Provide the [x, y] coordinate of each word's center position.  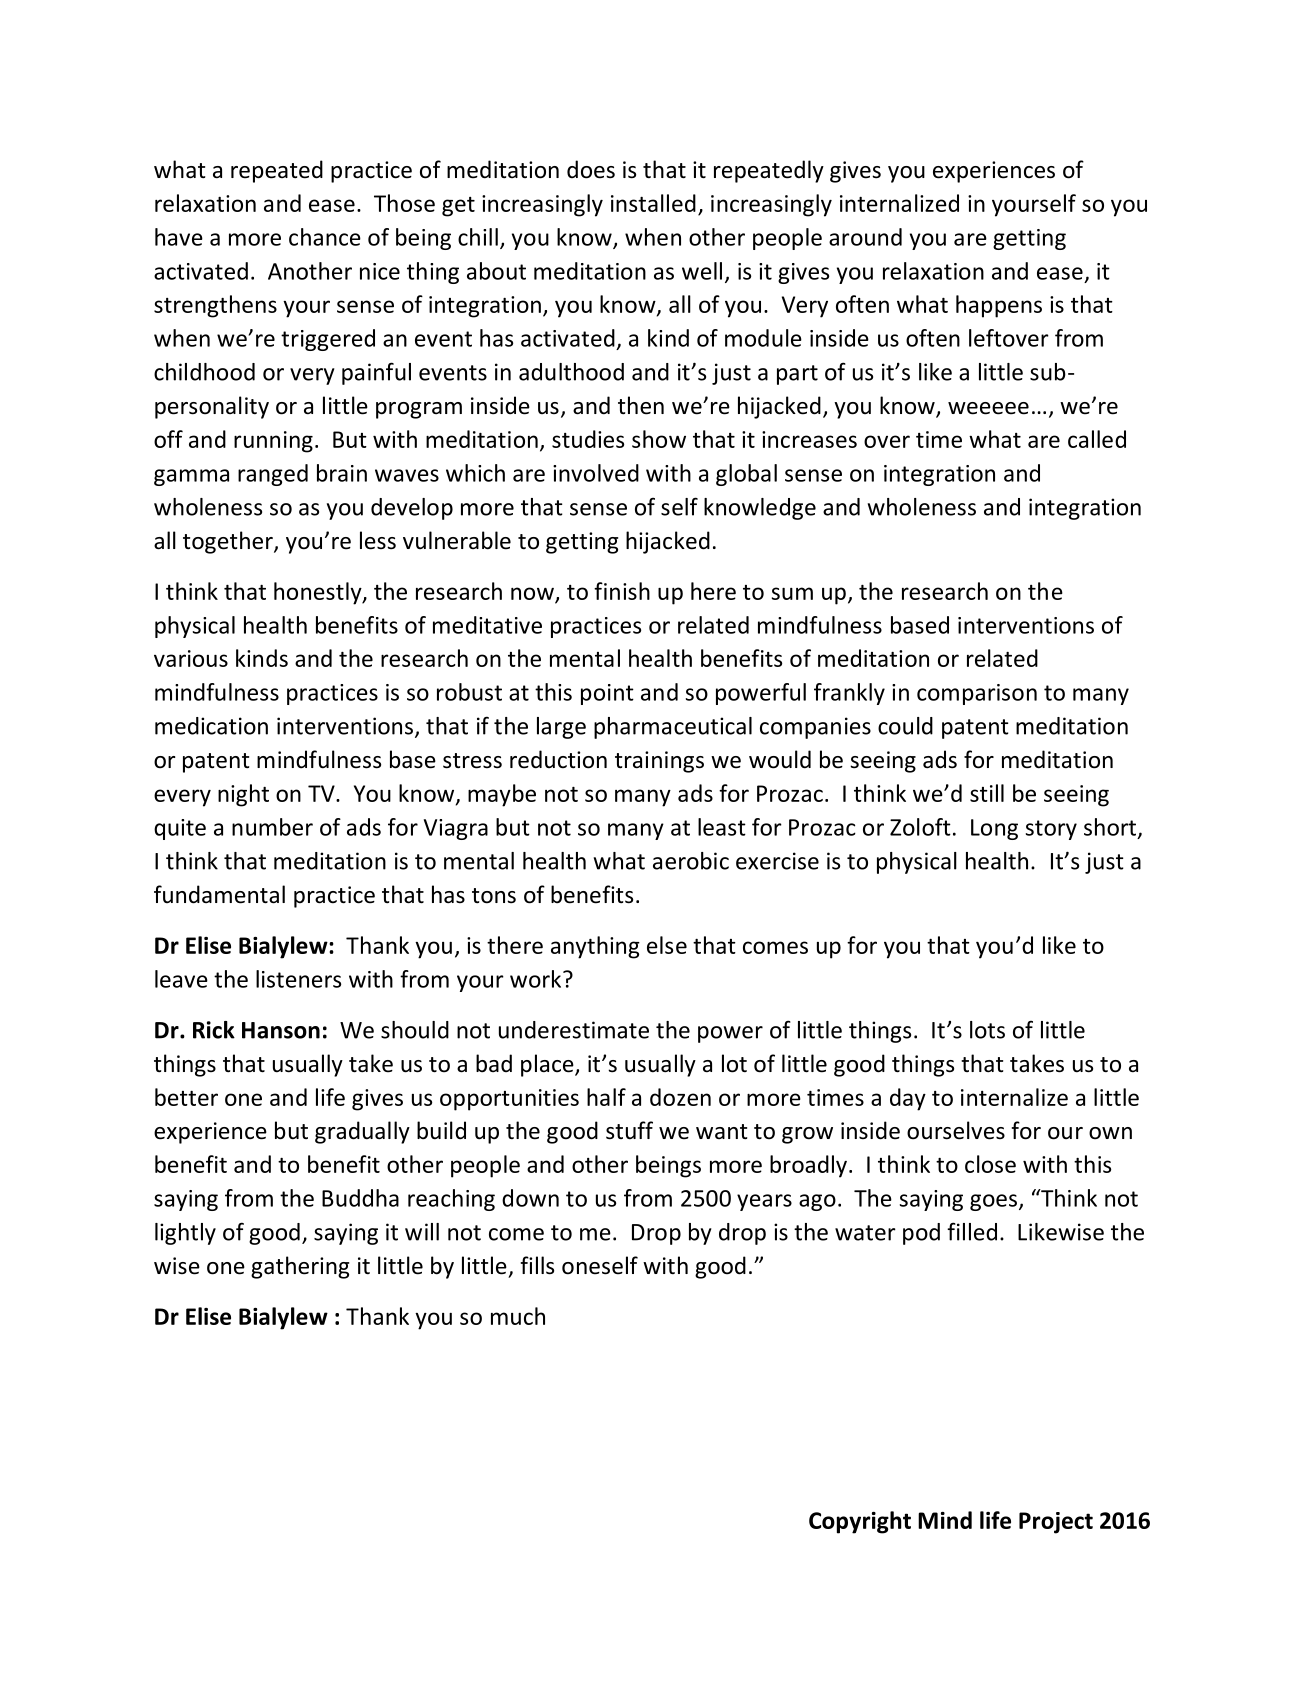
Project [1056, 1523]
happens [999, 306]
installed [653, 203]
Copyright [860, 1522]
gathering [300, 1267]
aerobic [691, 861]
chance [325, 237]
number [272, 827]
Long [994, 829]
